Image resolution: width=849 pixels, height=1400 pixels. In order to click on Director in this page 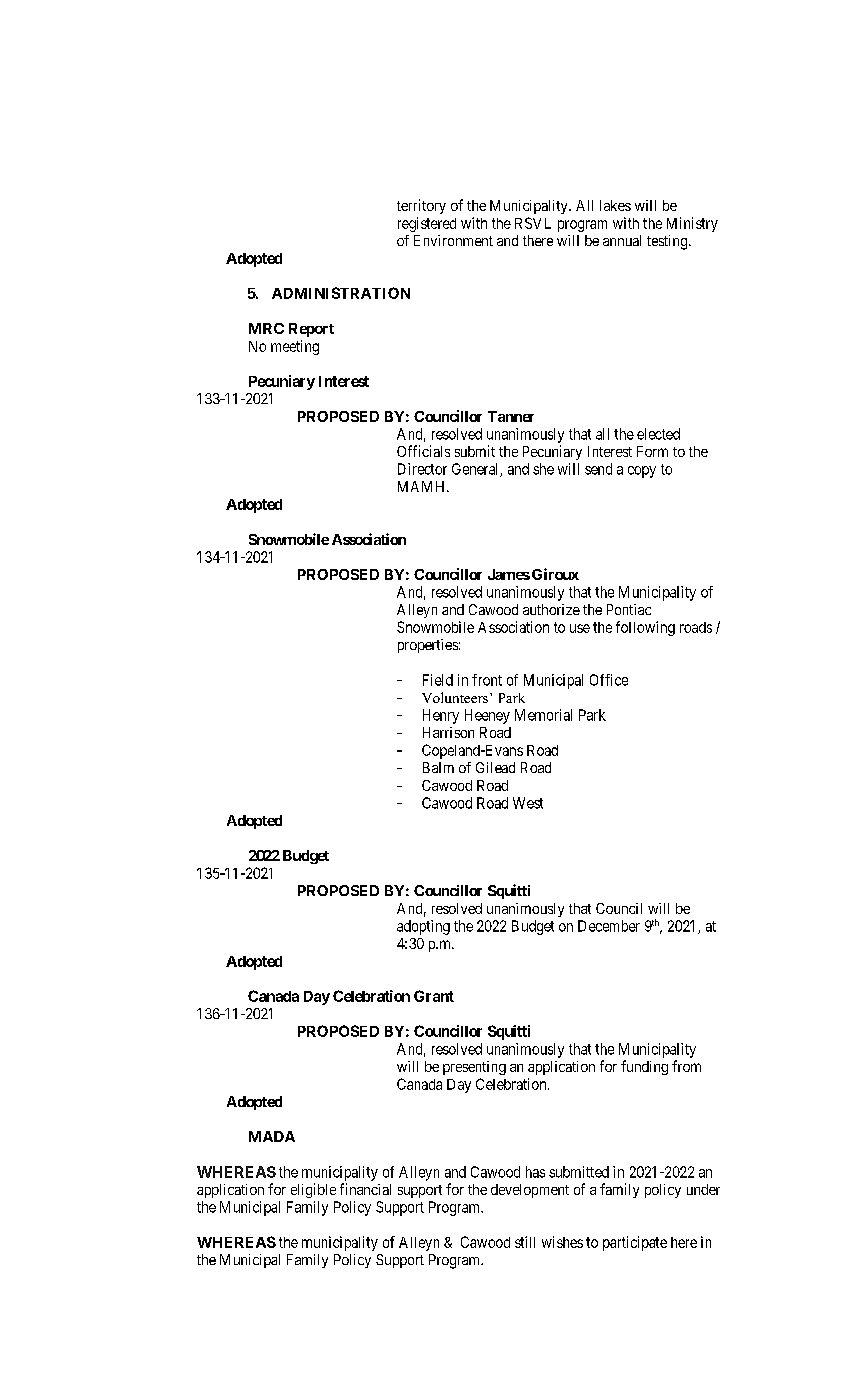, I will do `click(422, 469)`.
